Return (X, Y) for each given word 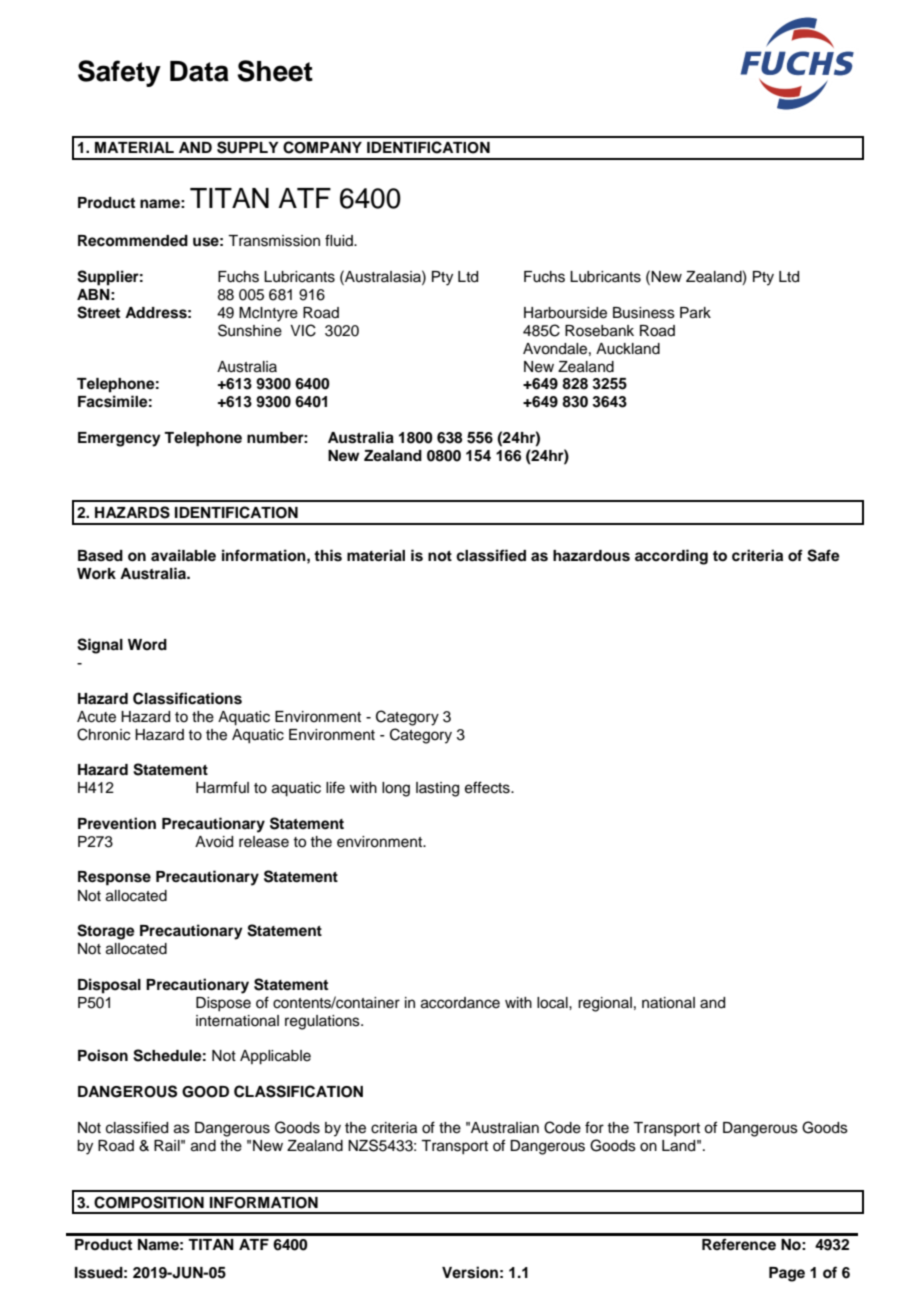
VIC (303, 330)
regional (605, 1004)
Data (199, 71)
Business (644, 313)
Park (695, 313)
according (671, 557)
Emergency (119, 439)
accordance (460, 1003)
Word (147, 644)
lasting (437, 789)
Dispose (223, 1004)
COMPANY (322, 147)
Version (470, 1272)
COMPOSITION (149, 1202)
